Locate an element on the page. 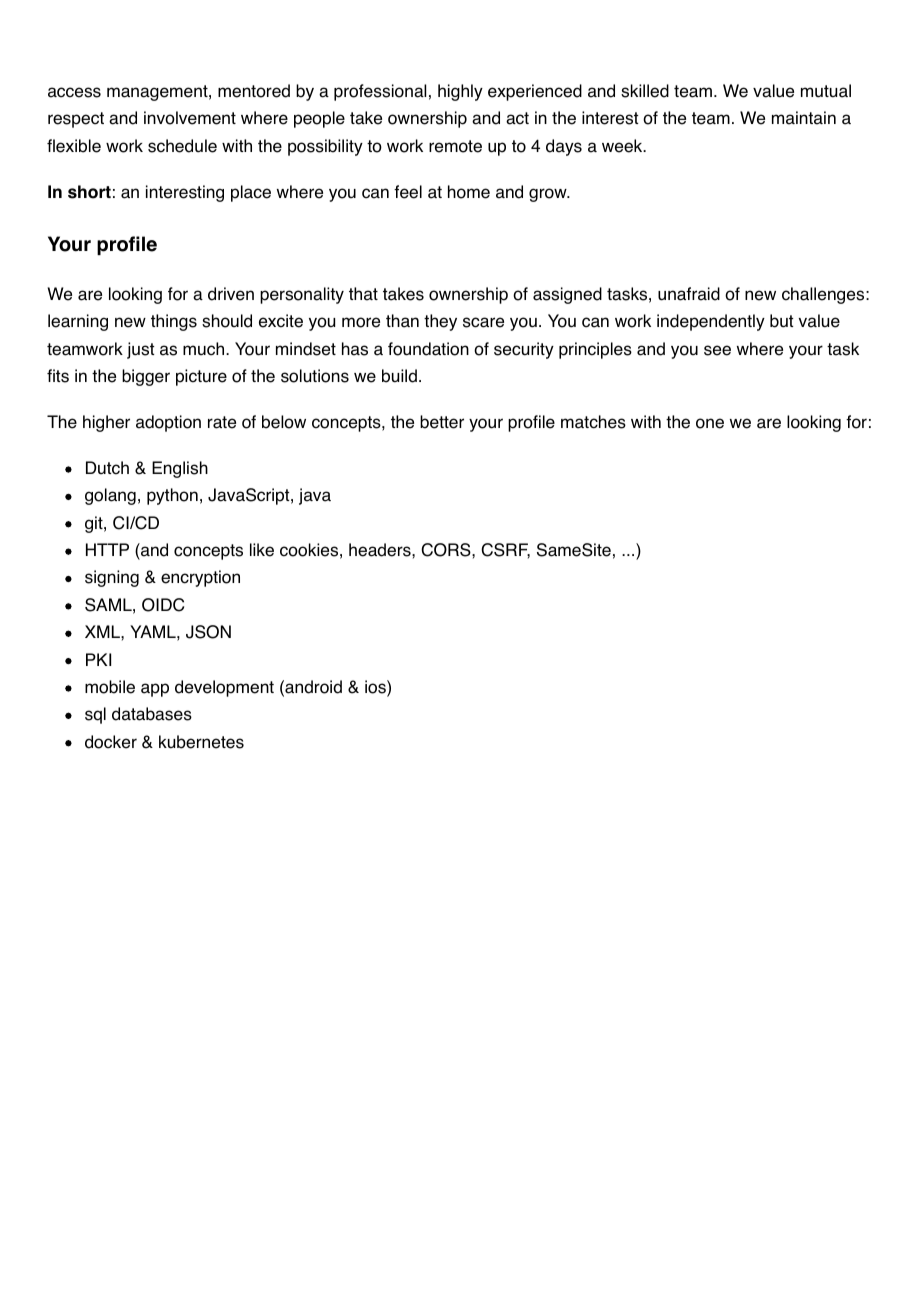 This image has width=924, height=1308. CORS is located at coordinates (447, 550).
